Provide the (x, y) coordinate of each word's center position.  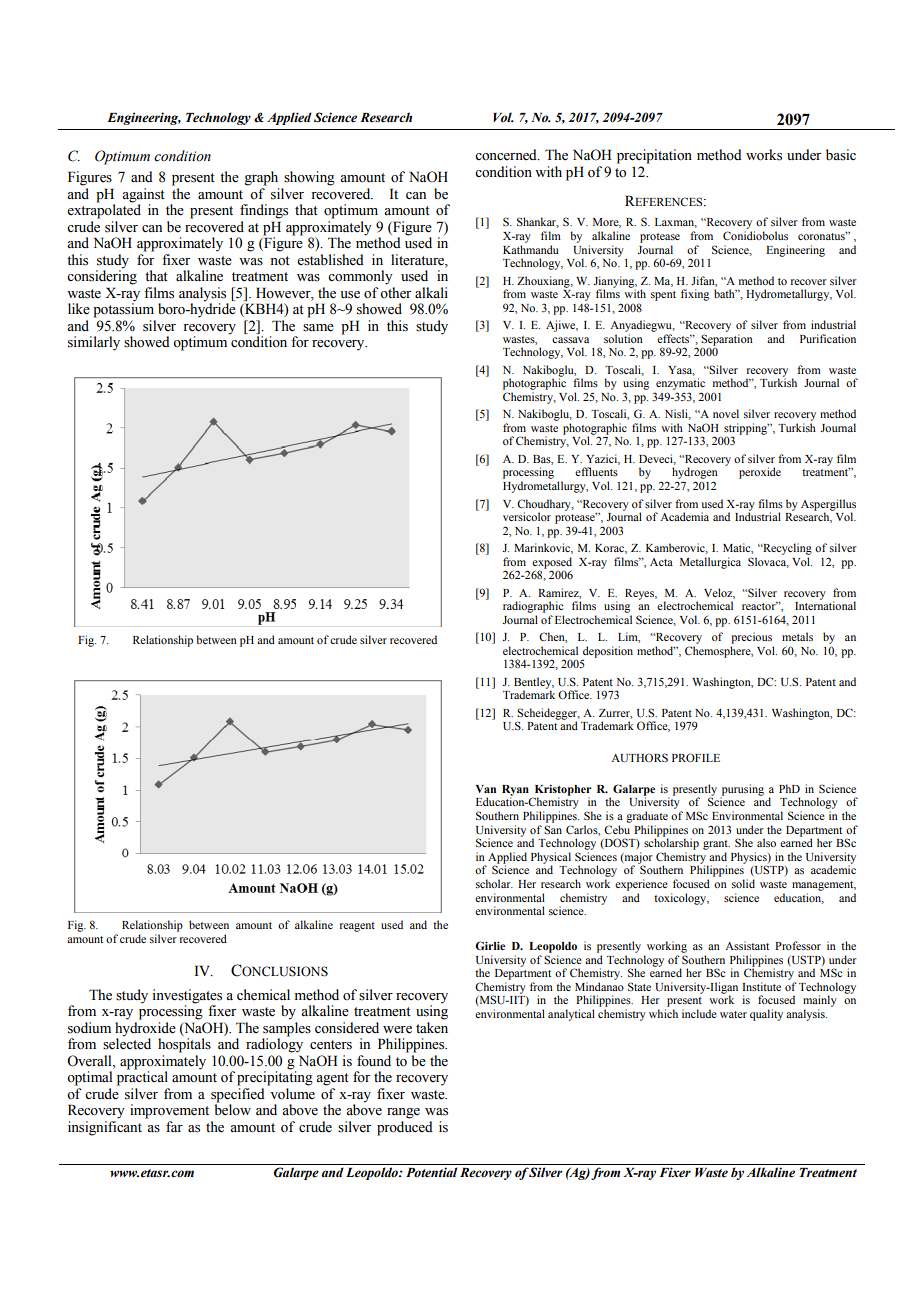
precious (751, 638)
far (174, 1126)
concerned (507, 155)
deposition (608, 652)
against (143, 196)
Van (486, 789)
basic (841, 155)
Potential (431, 1172)
